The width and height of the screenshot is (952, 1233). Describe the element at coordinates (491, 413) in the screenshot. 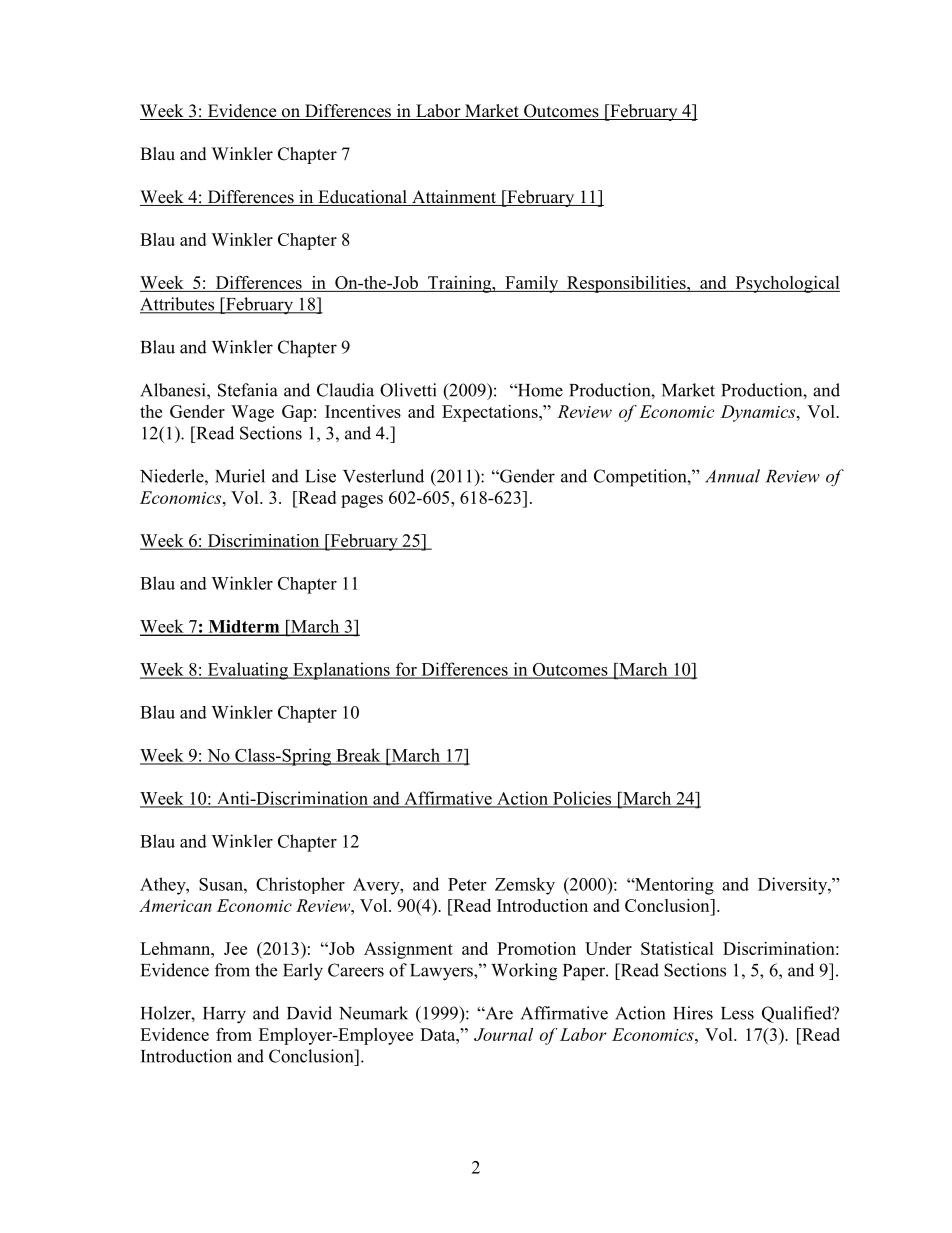

I see `Expectations` at that location.
